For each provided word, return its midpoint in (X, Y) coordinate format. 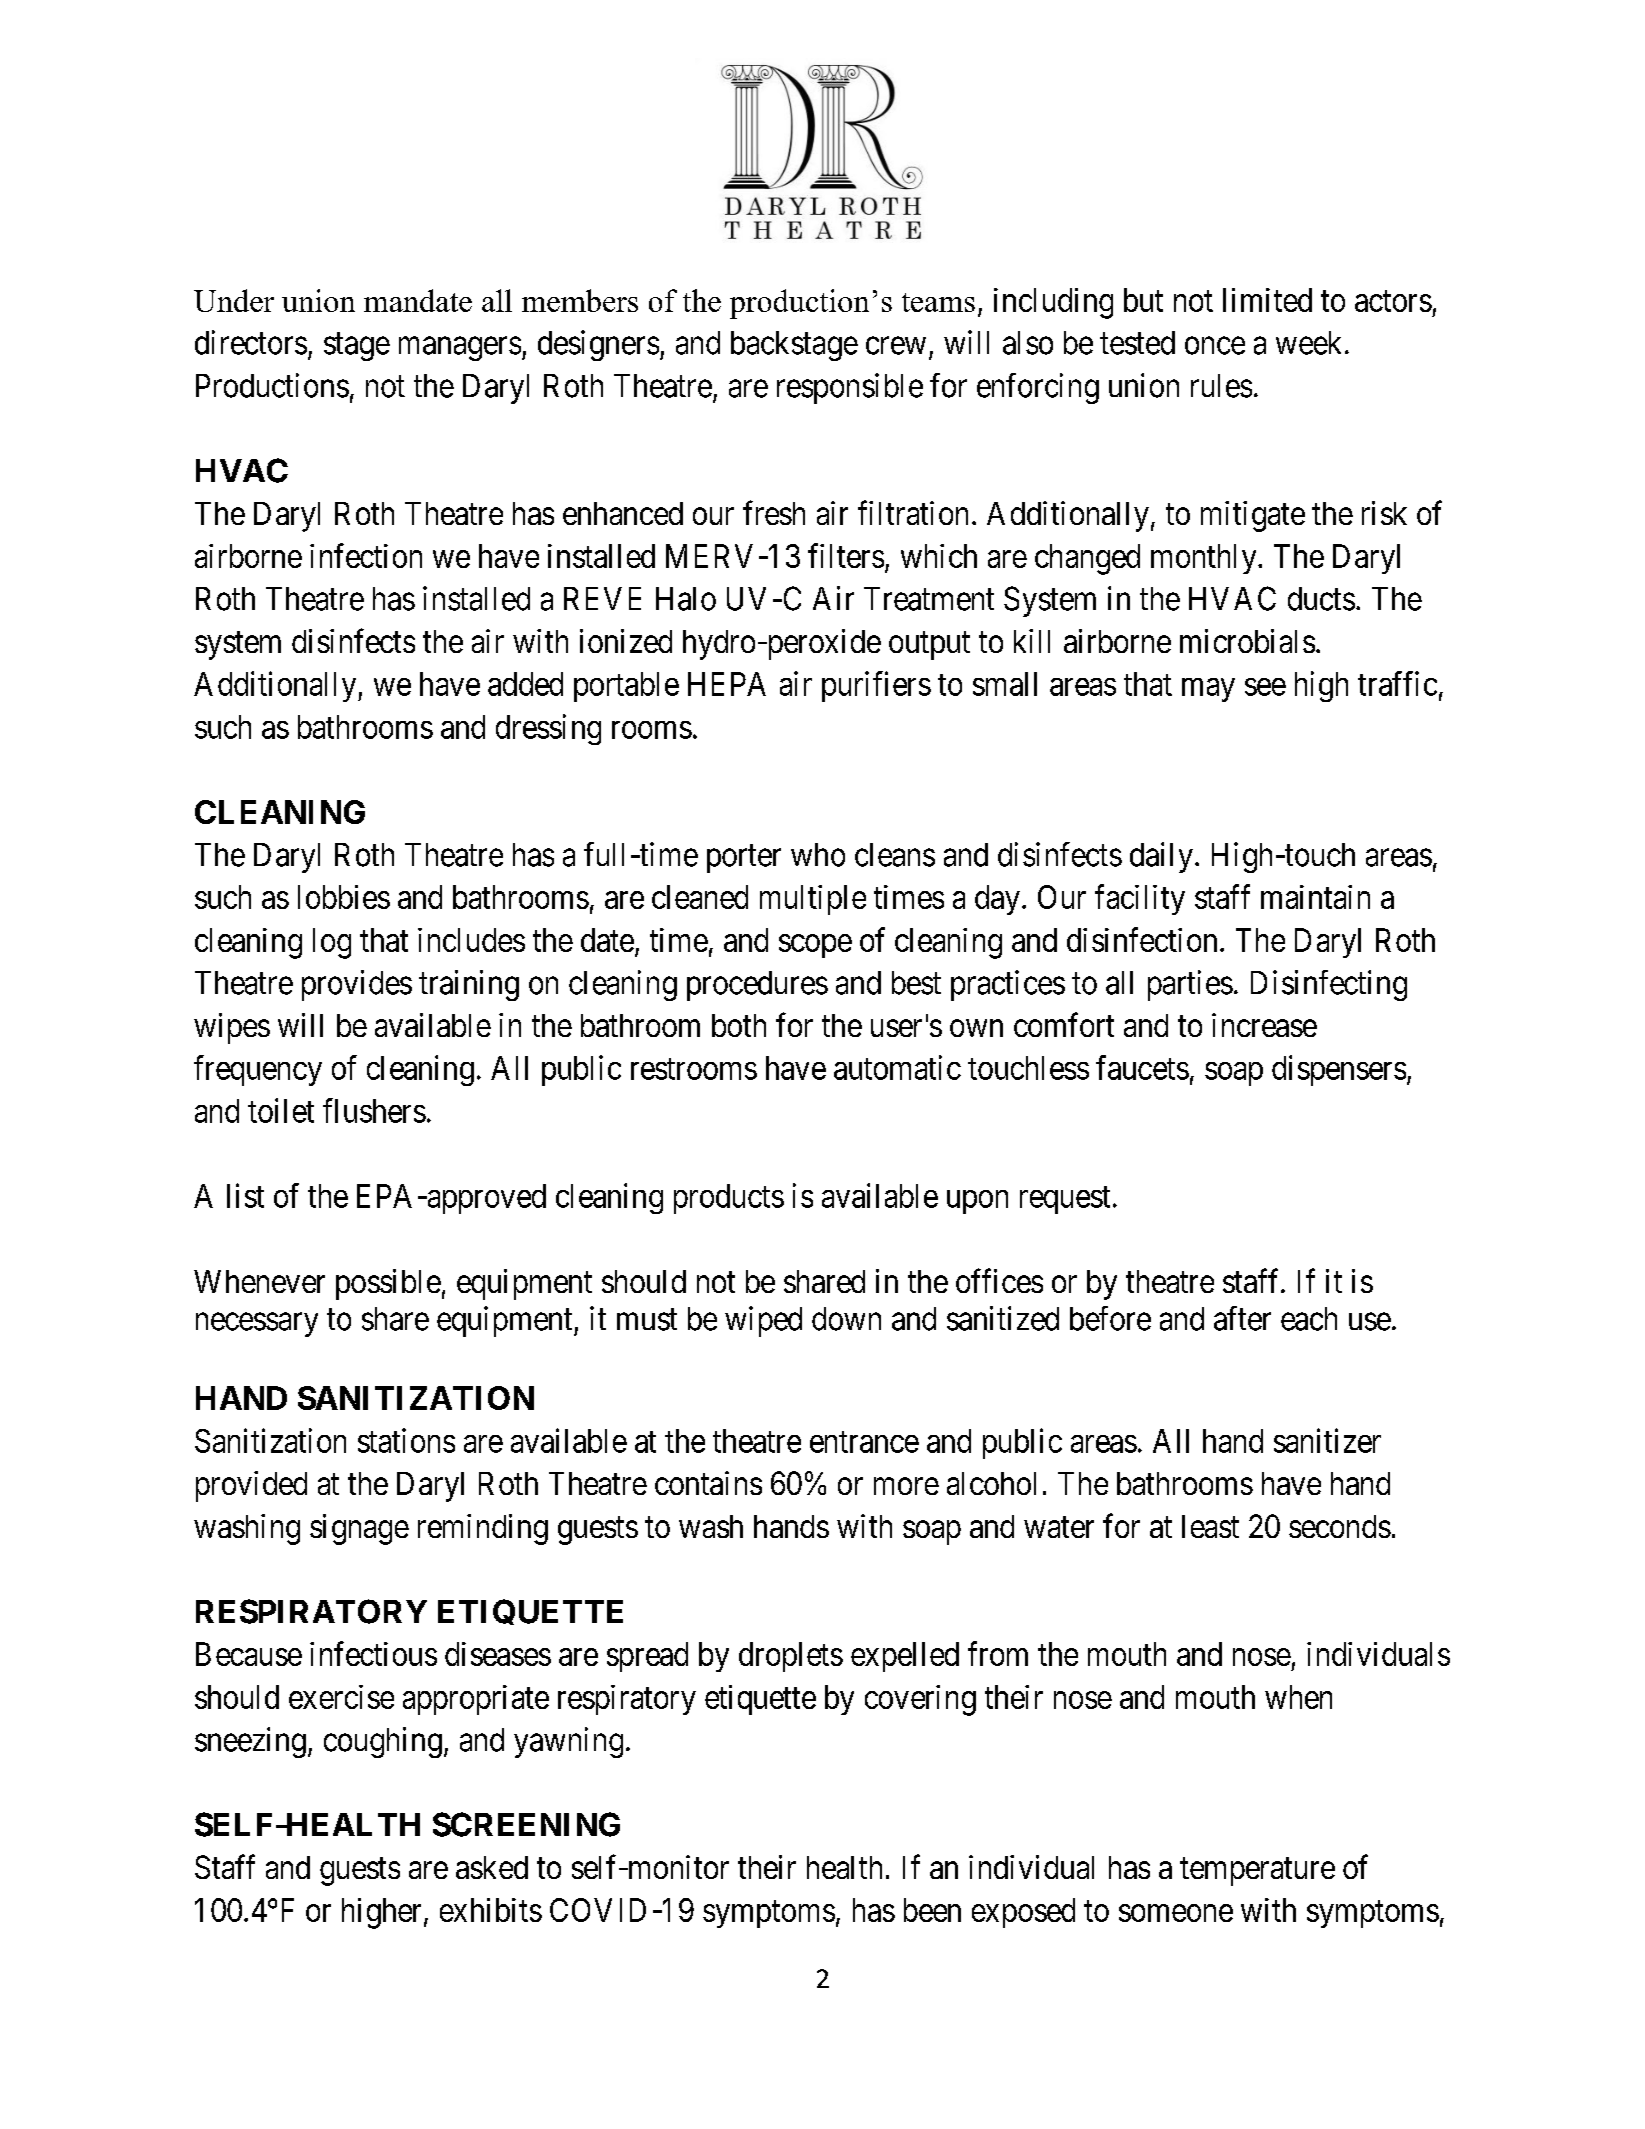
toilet (281, 1110)
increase (1264, 1025)
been (932, 1910)
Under (234, 300)
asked (492, 1867)
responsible (850, 388)
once (1215, 346)
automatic (897, 1067)
